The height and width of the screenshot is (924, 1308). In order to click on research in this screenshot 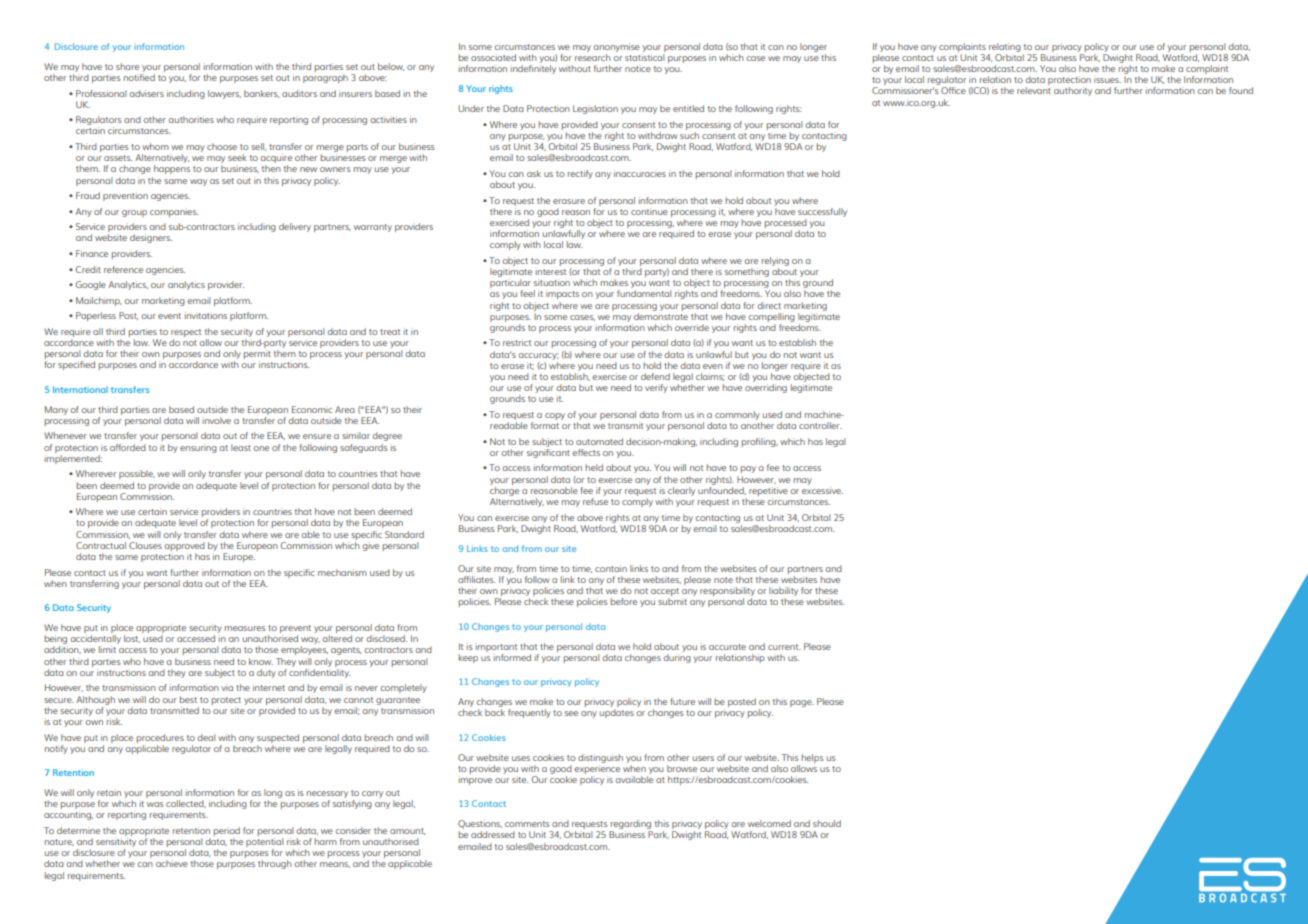, I will do `click(593, 57)`.
